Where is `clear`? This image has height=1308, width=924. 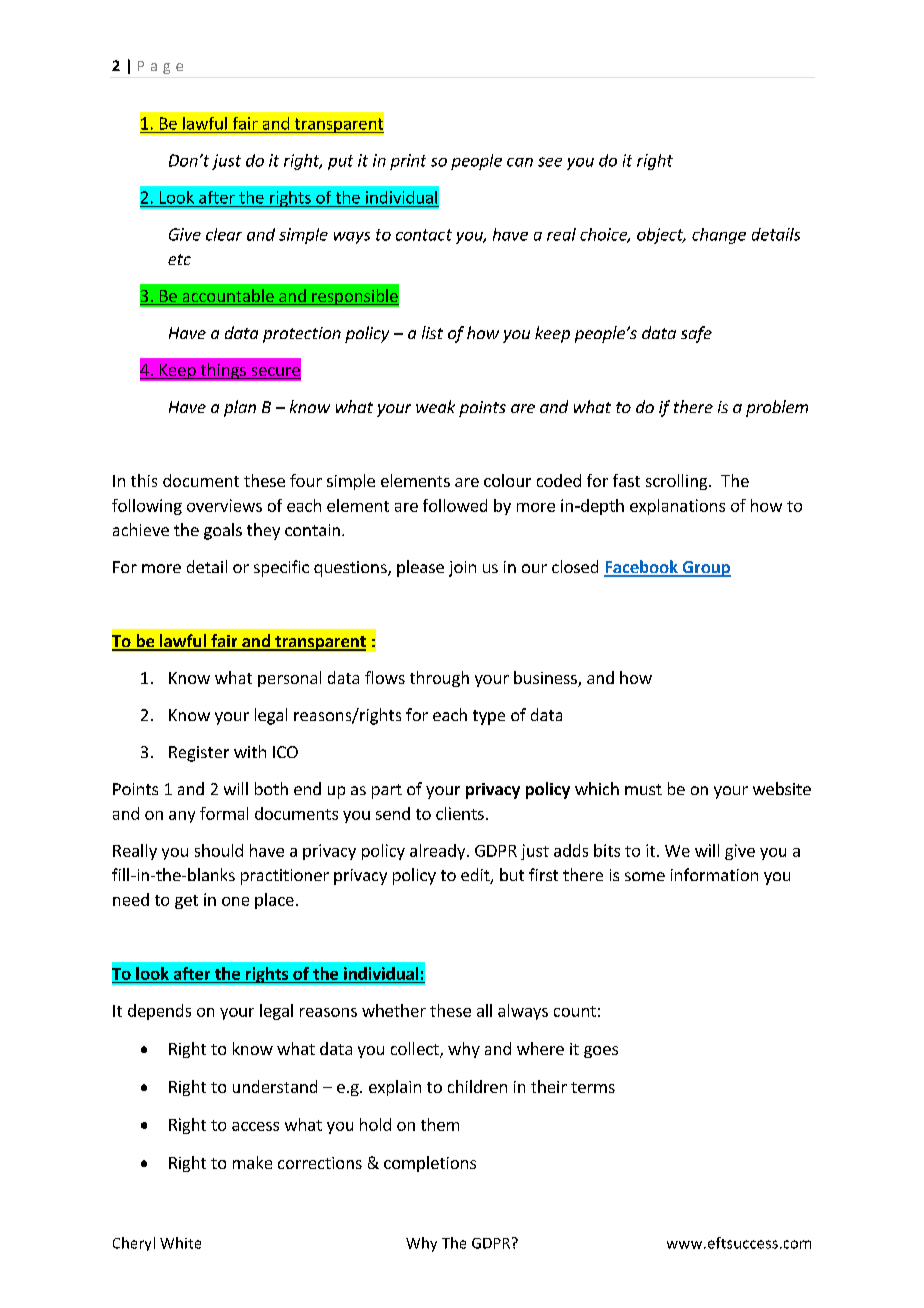
clear is located at coordinates (224, 234).
